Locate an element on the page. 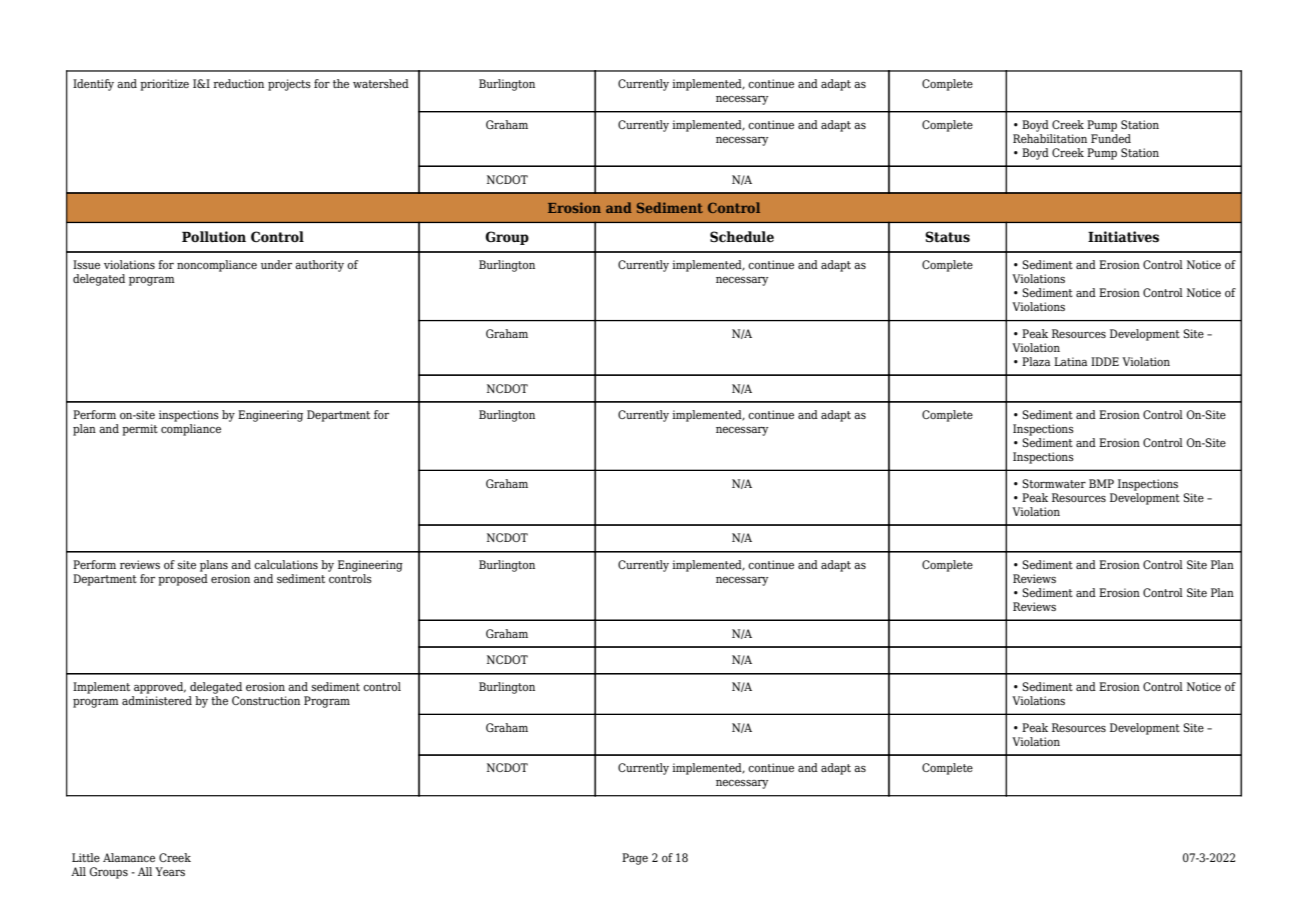 This document has width=1308, height=924. Page is located at coordinates (635, 859).
